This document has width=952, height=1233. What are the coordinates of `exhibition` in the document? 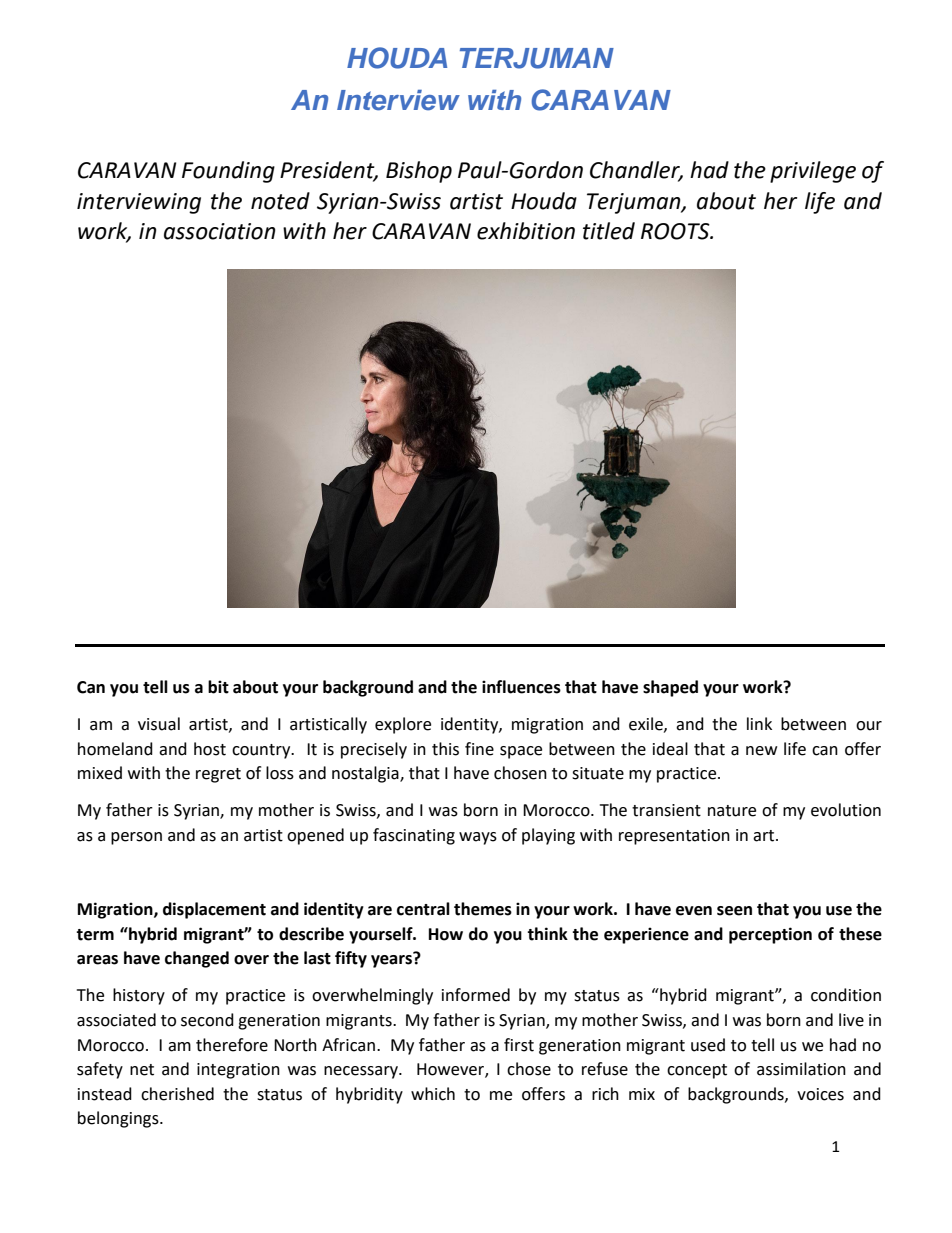 It's located at (526, 231).
